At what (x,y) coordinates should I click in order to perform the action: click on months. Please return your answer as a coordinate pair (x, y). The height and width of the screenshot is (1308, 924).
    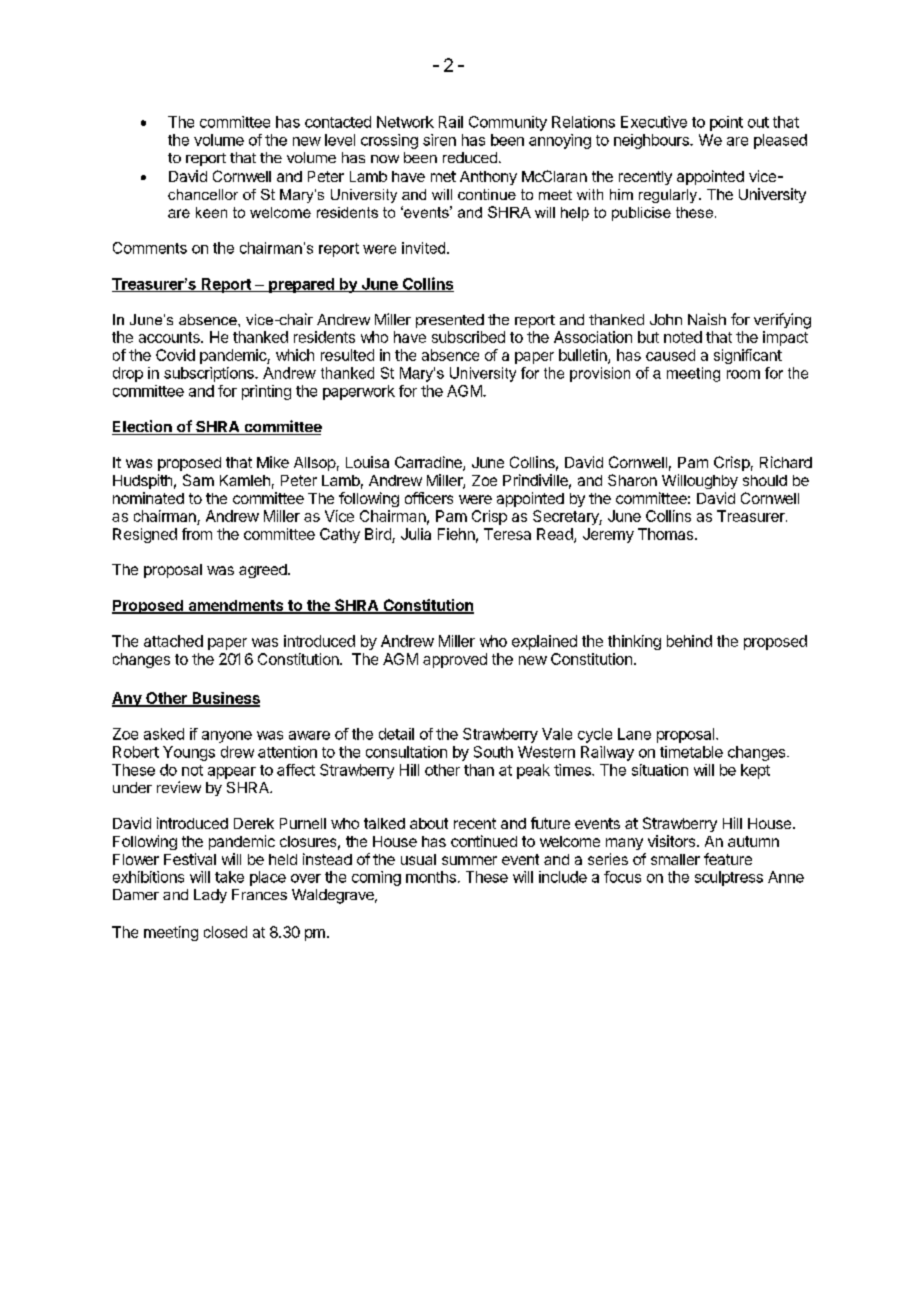
    Looking at the image, I should click on (431, 877).
